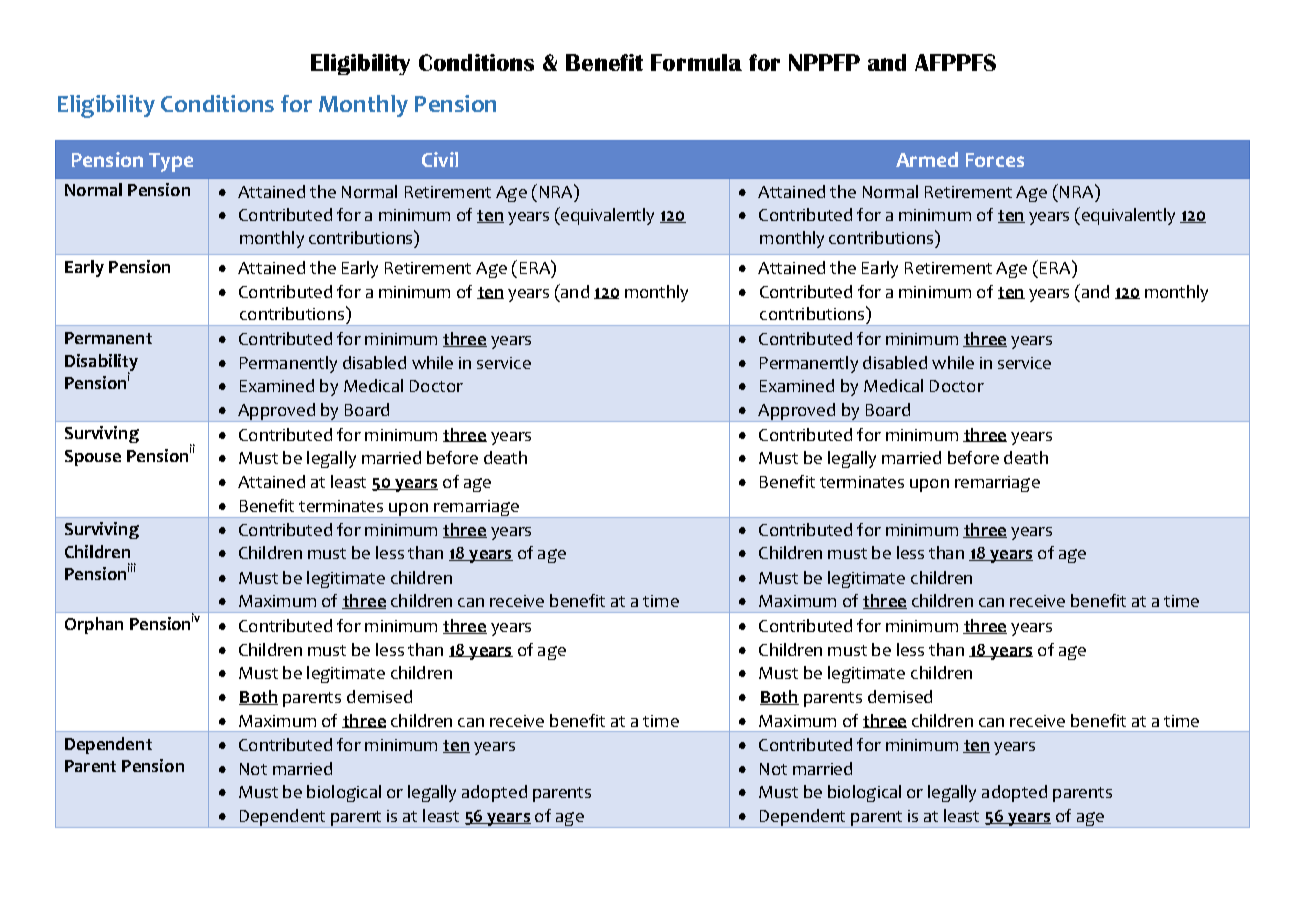 The image size is (1307, 924). I want to click on Type, so click(171, 162).
